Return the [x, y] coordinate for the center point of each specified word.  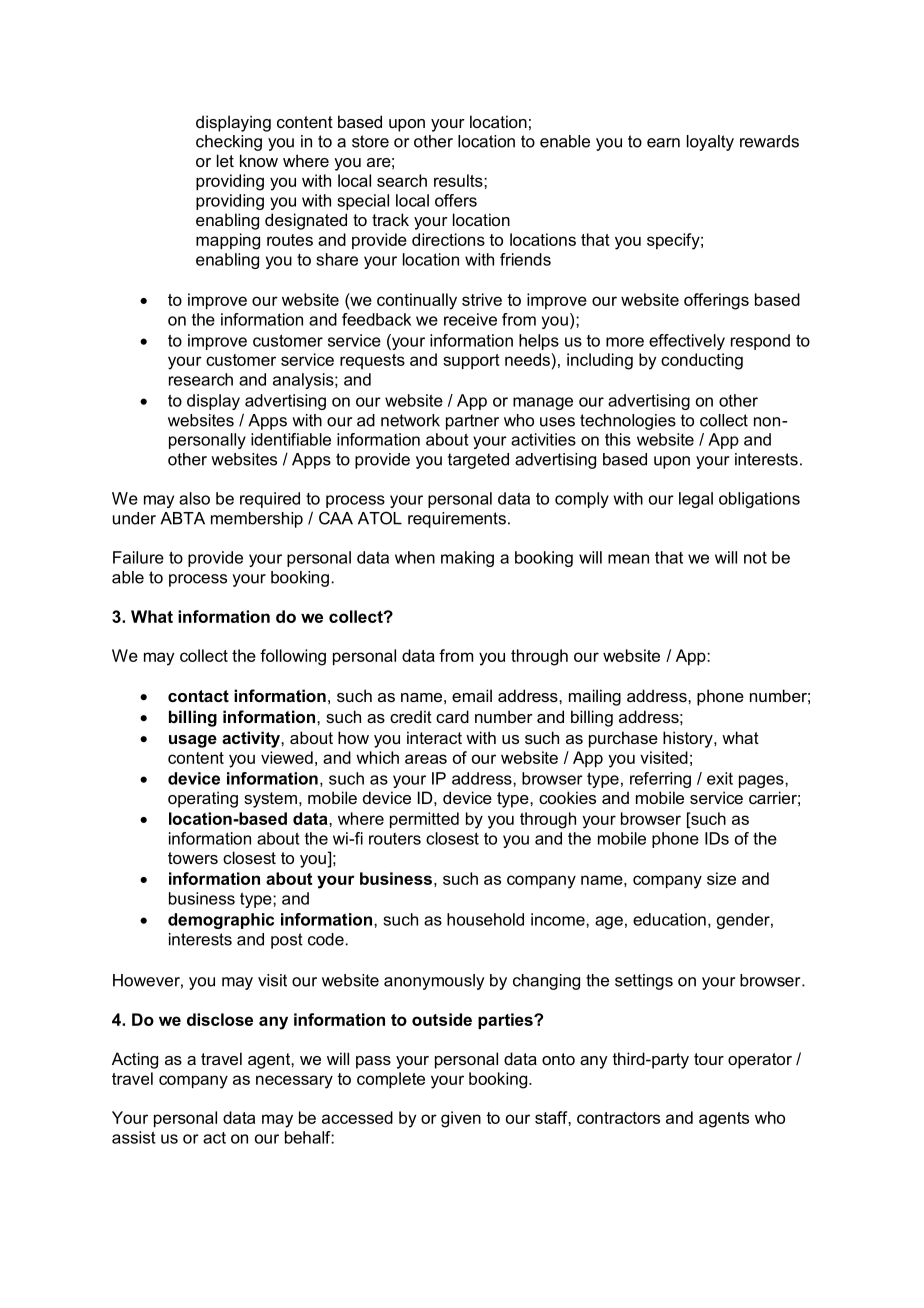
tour [709, 1059]
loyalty [710, 143]
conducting [702, 361]
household [485, 919]
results [459, 180]
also [194, 498]
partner [472, 422]
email [472, 695]
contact [198, 696]
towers [193, 858]
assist [134, 1137]
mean [628, 559]
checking [229, 143]
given [461, 1119]
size [721, 878]
